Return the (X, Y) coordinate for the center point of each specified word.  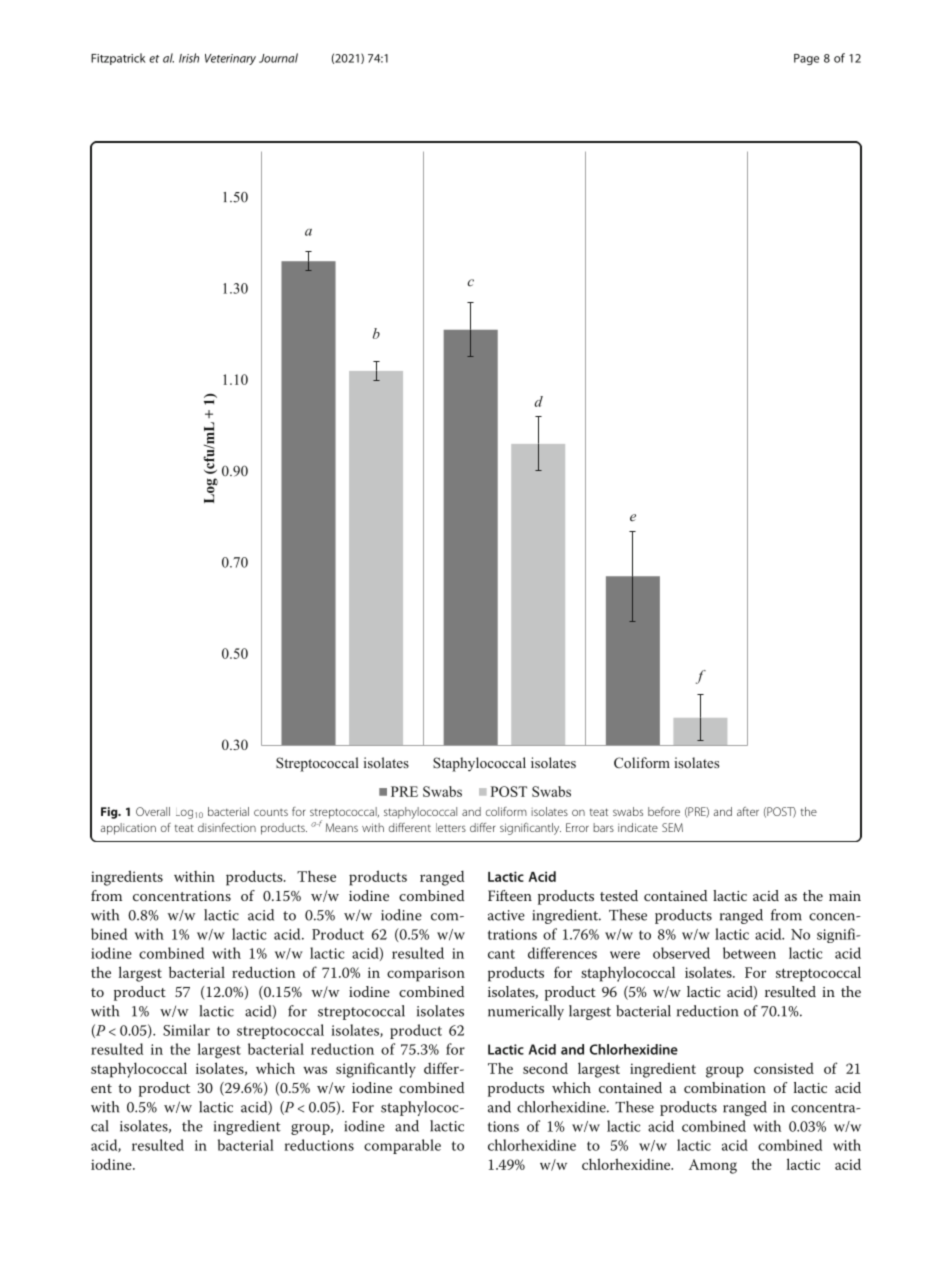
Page (806, 59)
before (664, 811)
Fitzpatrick (118, 59)
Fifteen (510, 895)
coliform (506, 811)
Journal (278, 58)
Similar (186, 1030)
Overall (153, 811)
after (748, 811)
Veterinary (230, 59)
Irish (189, 58)
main (845, 896)
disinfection (227, 827)
